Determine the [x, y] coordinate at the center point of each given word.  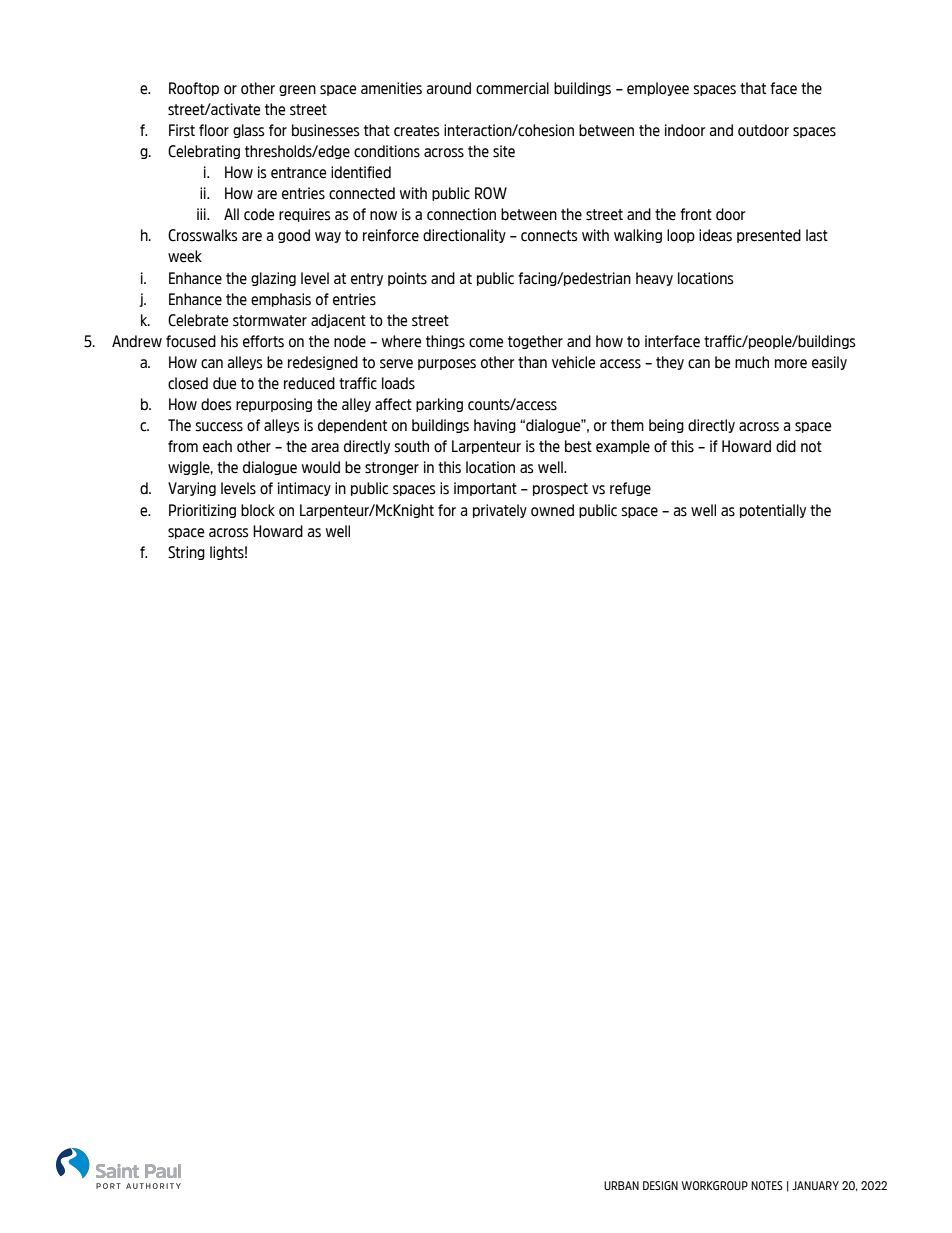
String [186, 553]
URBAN [621, 1185]
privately [500, 511]
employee [658, 89]
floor [214, 130]
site [504, 151]
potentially [773, 511]
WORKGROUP [715, 1185]
